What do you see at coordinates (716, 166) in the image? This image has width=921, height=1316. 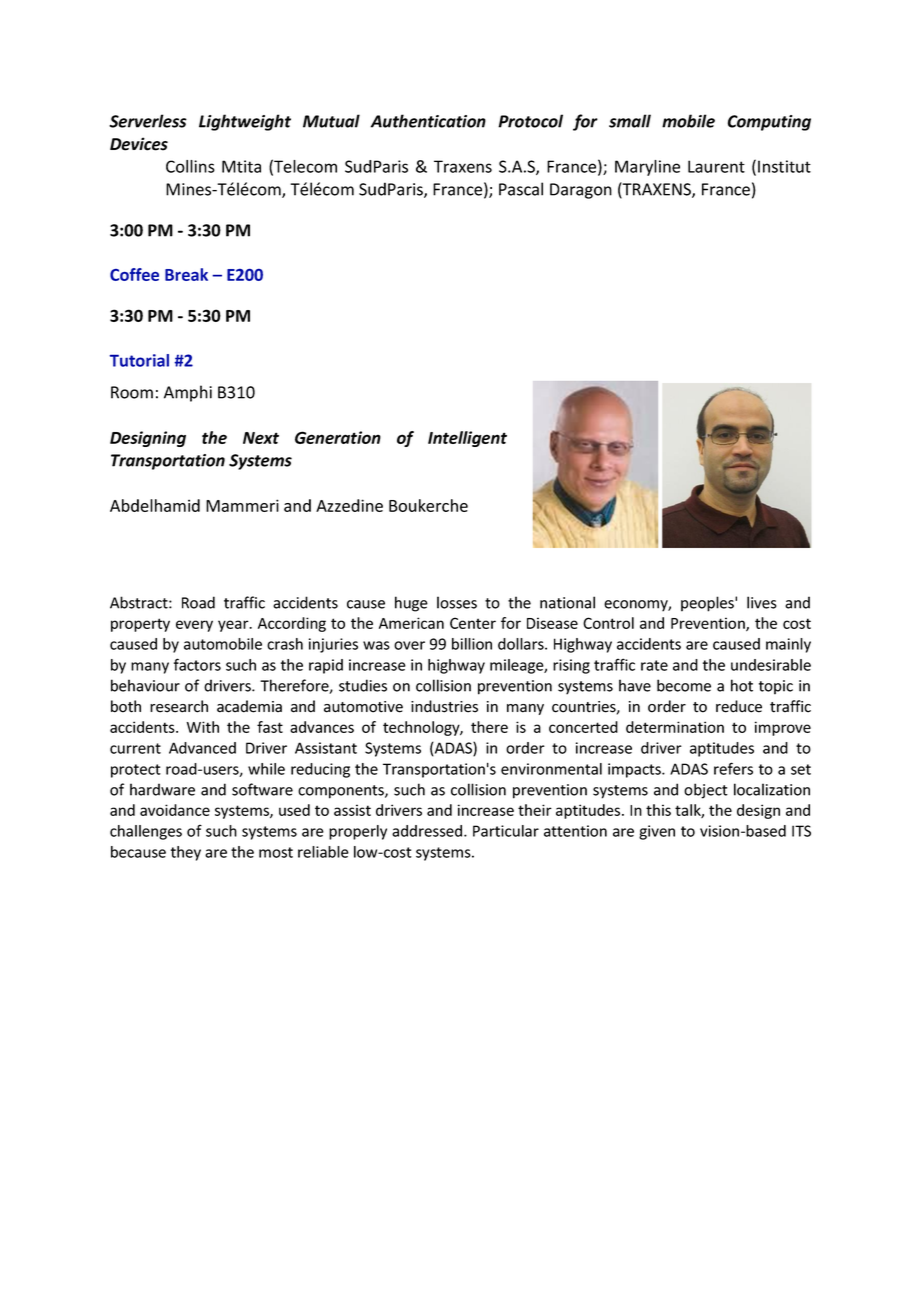 I see `Laurent` at bounding box center [716, 166].
